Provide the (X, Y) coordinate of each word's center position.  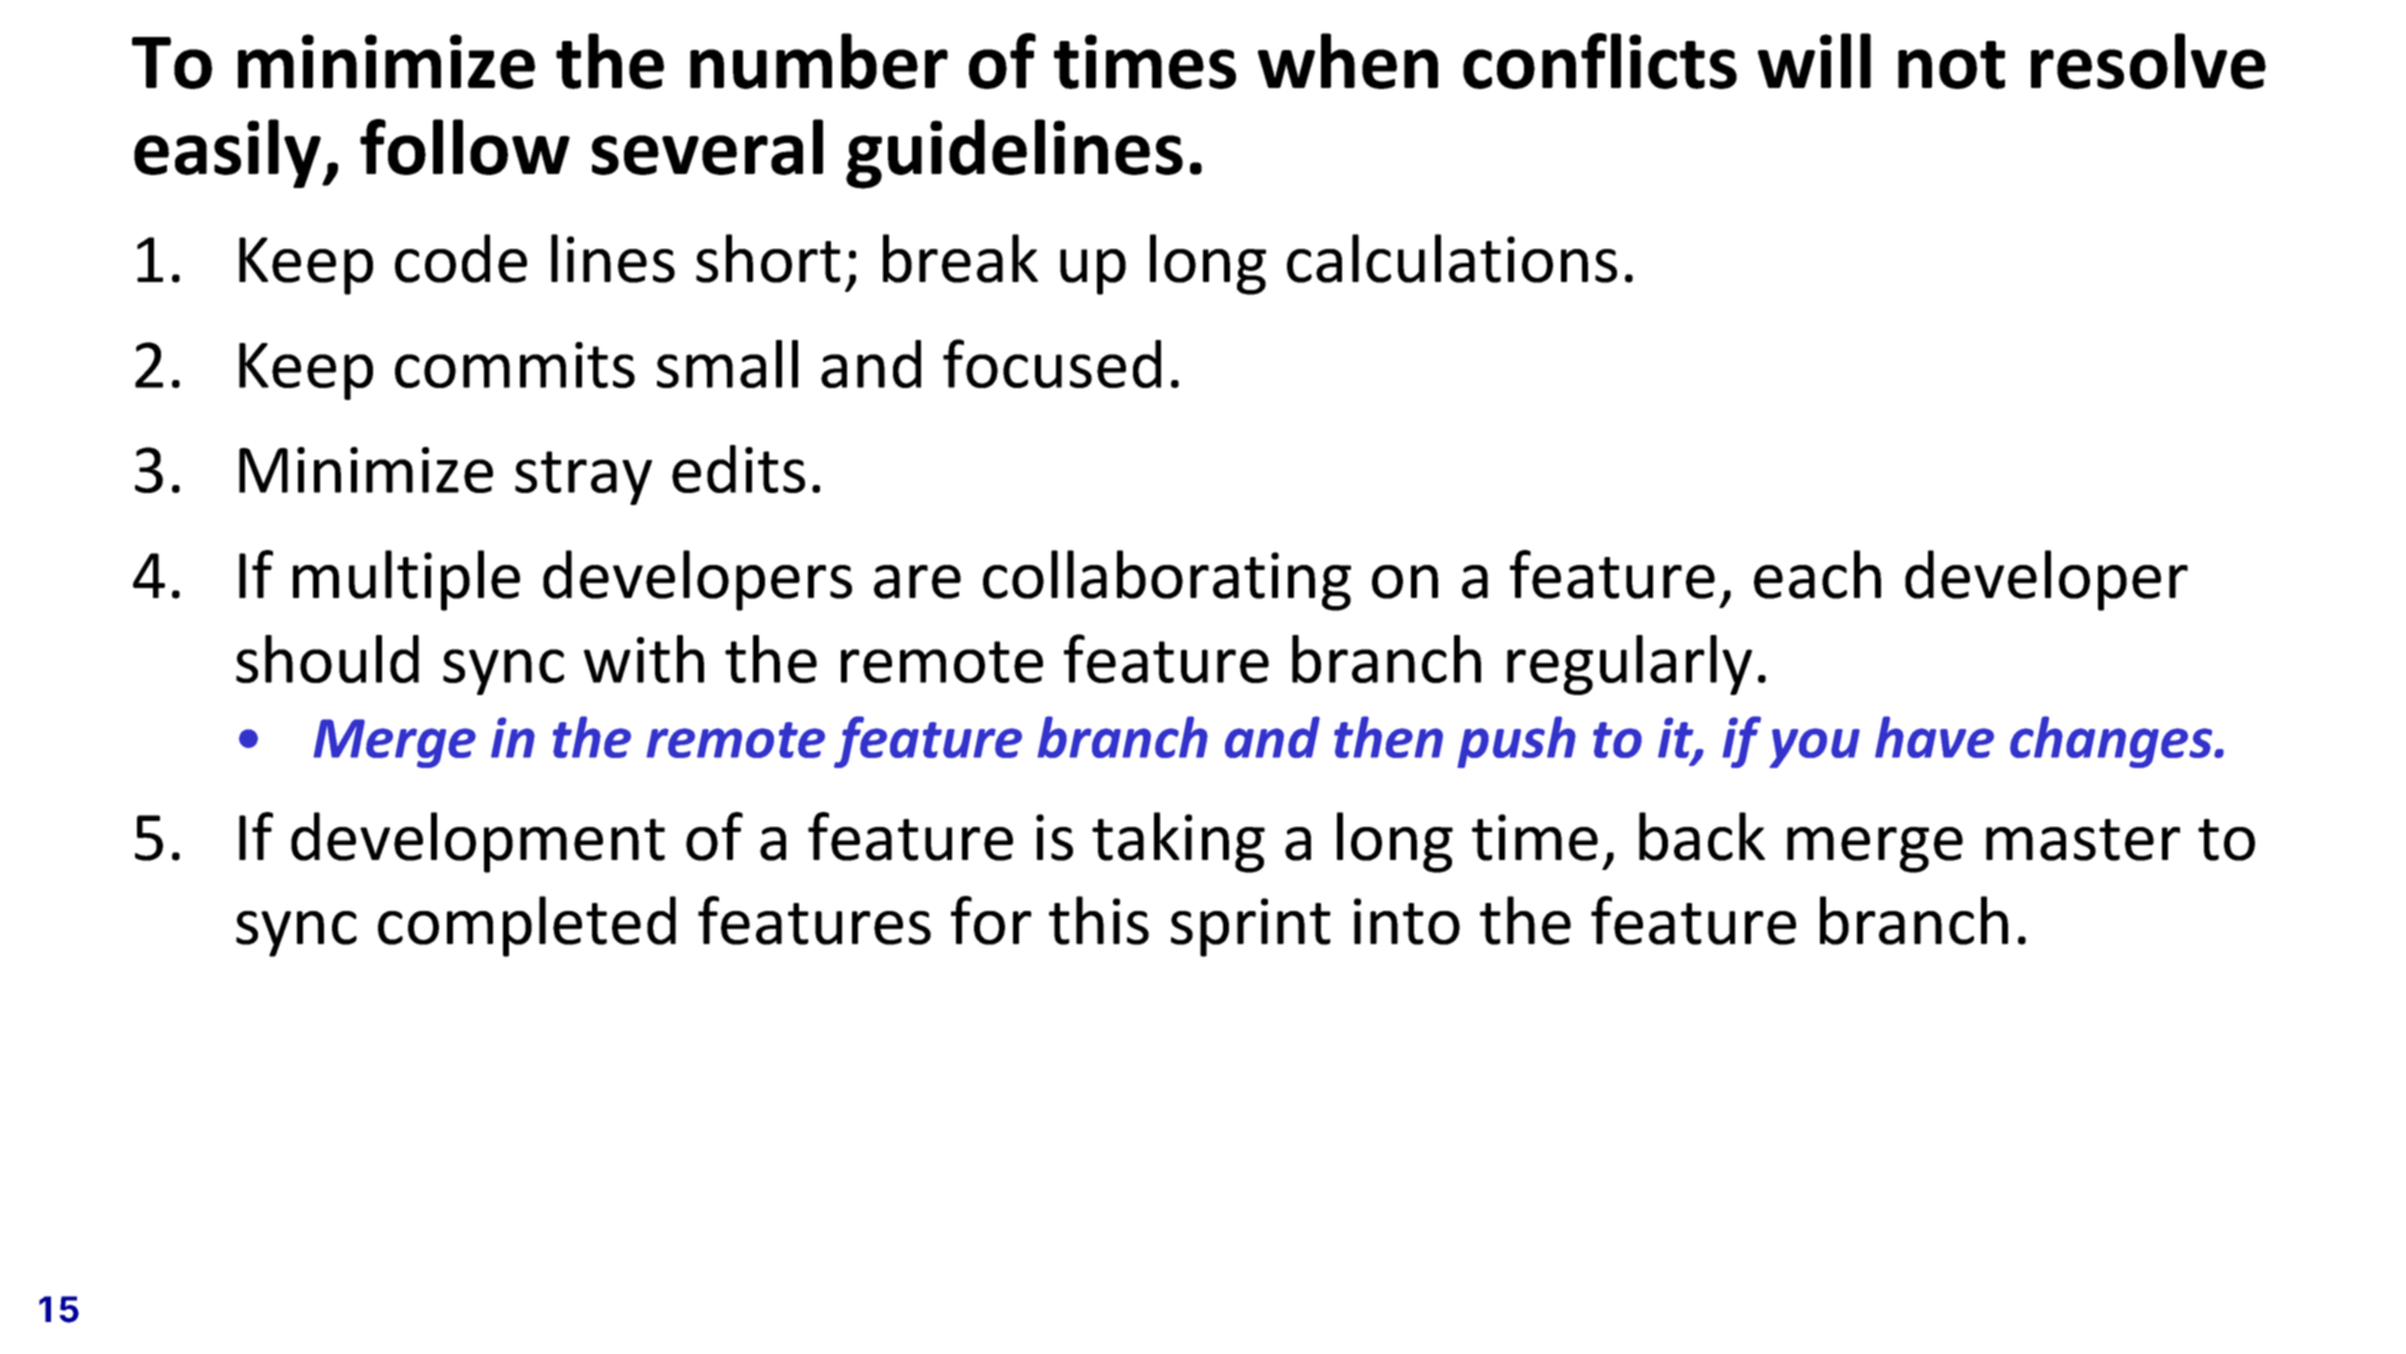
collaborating (1167, 580)
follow (465, 147)
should (327, 659)
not (1951, 65)
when (1348, 61)
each (1817, 574)
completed (527, 926)
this (1099, 920)
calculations (1452, 258)
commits (515, 365)
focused (1052, 363)
